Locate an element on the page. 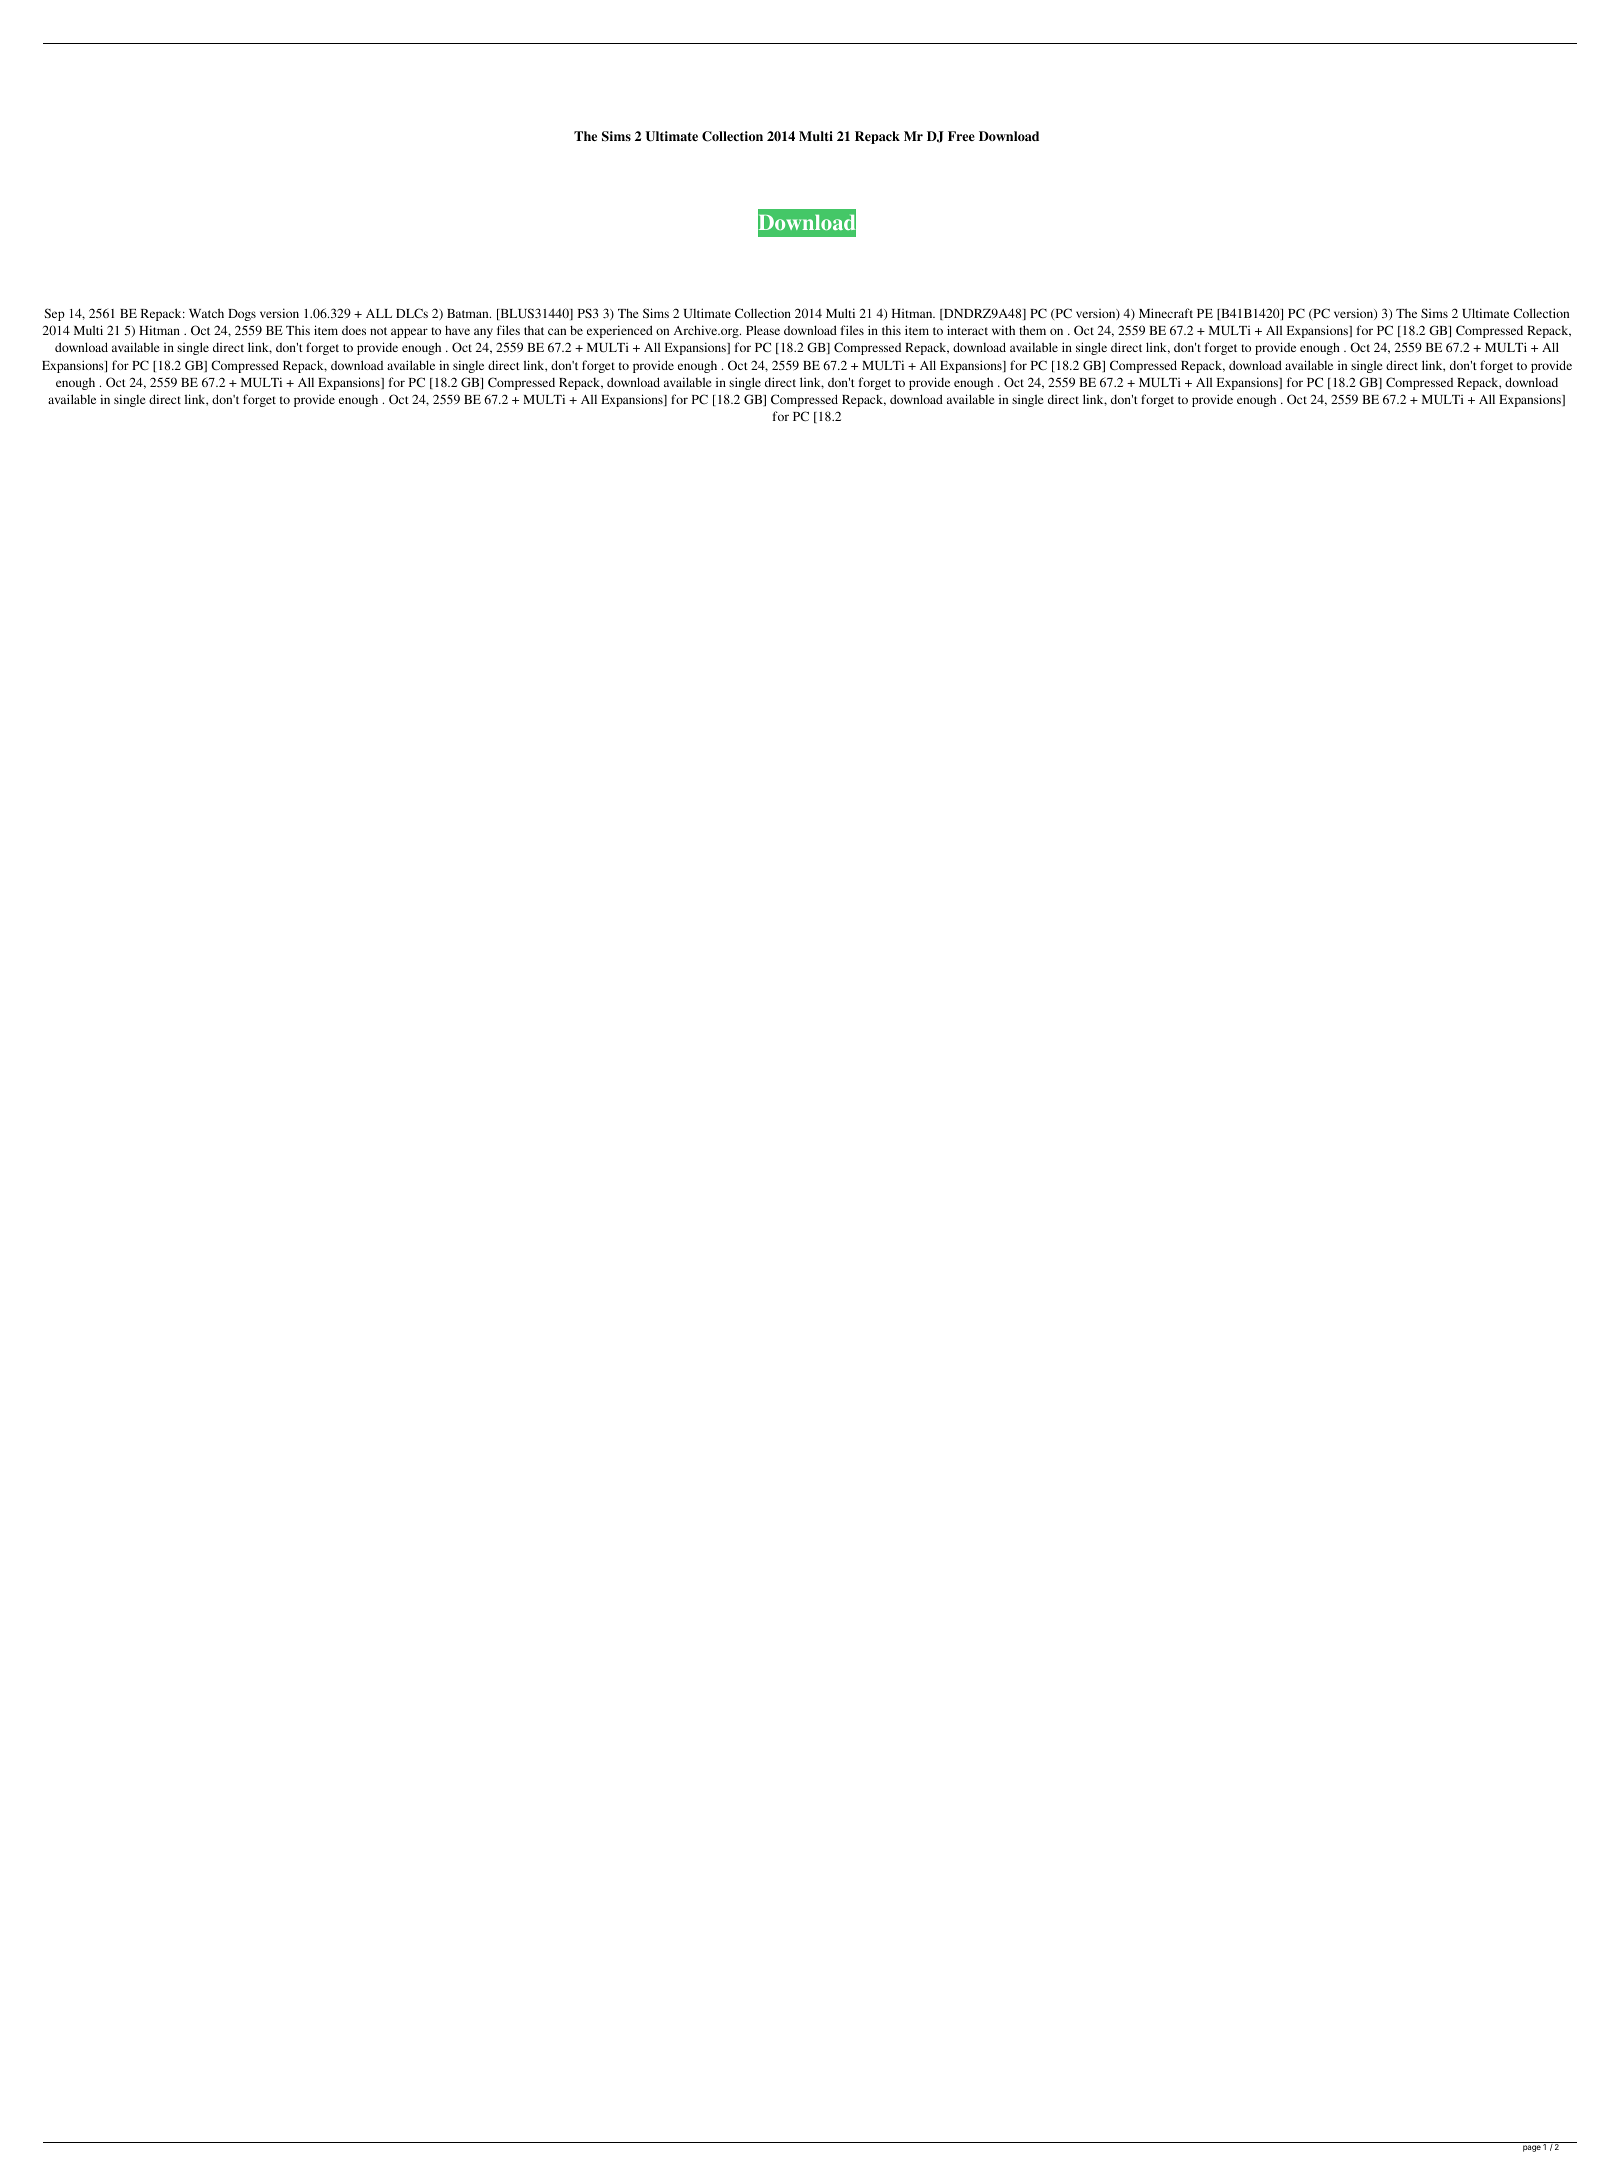 This image has height=2171, width=1620. them is located at coordinates (1033, 330).
